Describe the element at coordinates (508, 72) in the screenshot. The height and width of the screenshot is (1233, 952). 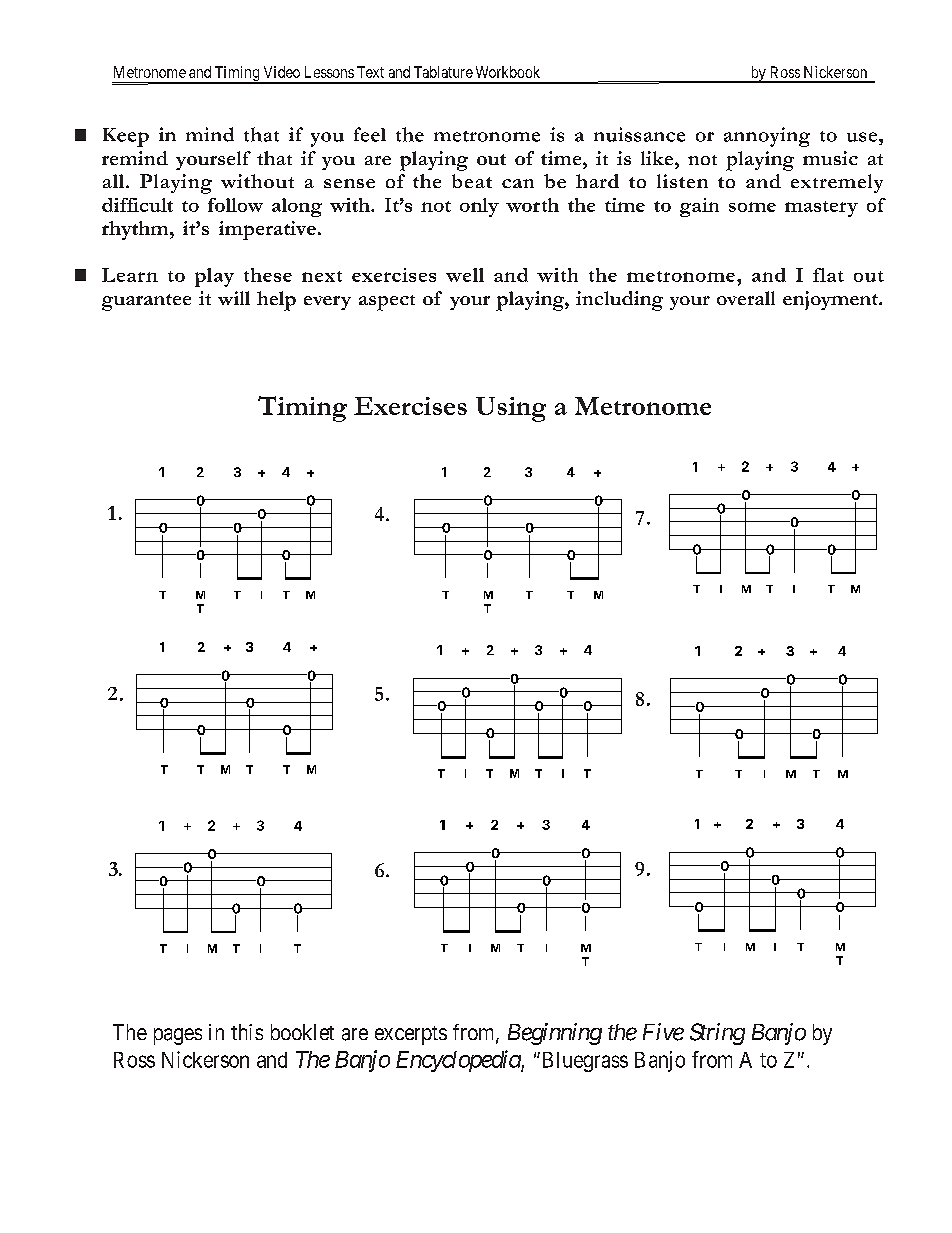
I see `Workbook` at that location.
